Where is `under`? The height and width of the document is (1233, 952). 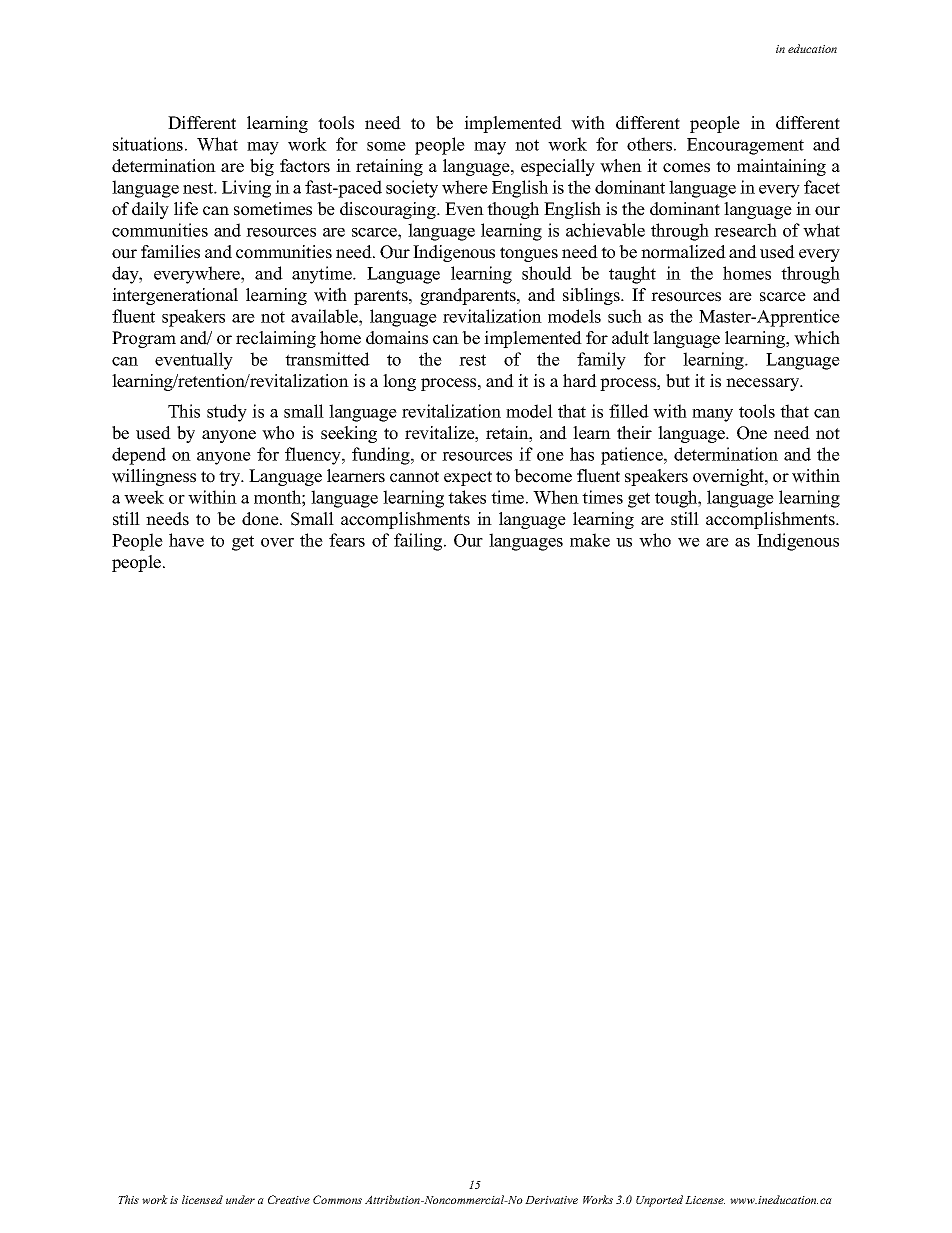
under is located at coordinates (240, 1199).
